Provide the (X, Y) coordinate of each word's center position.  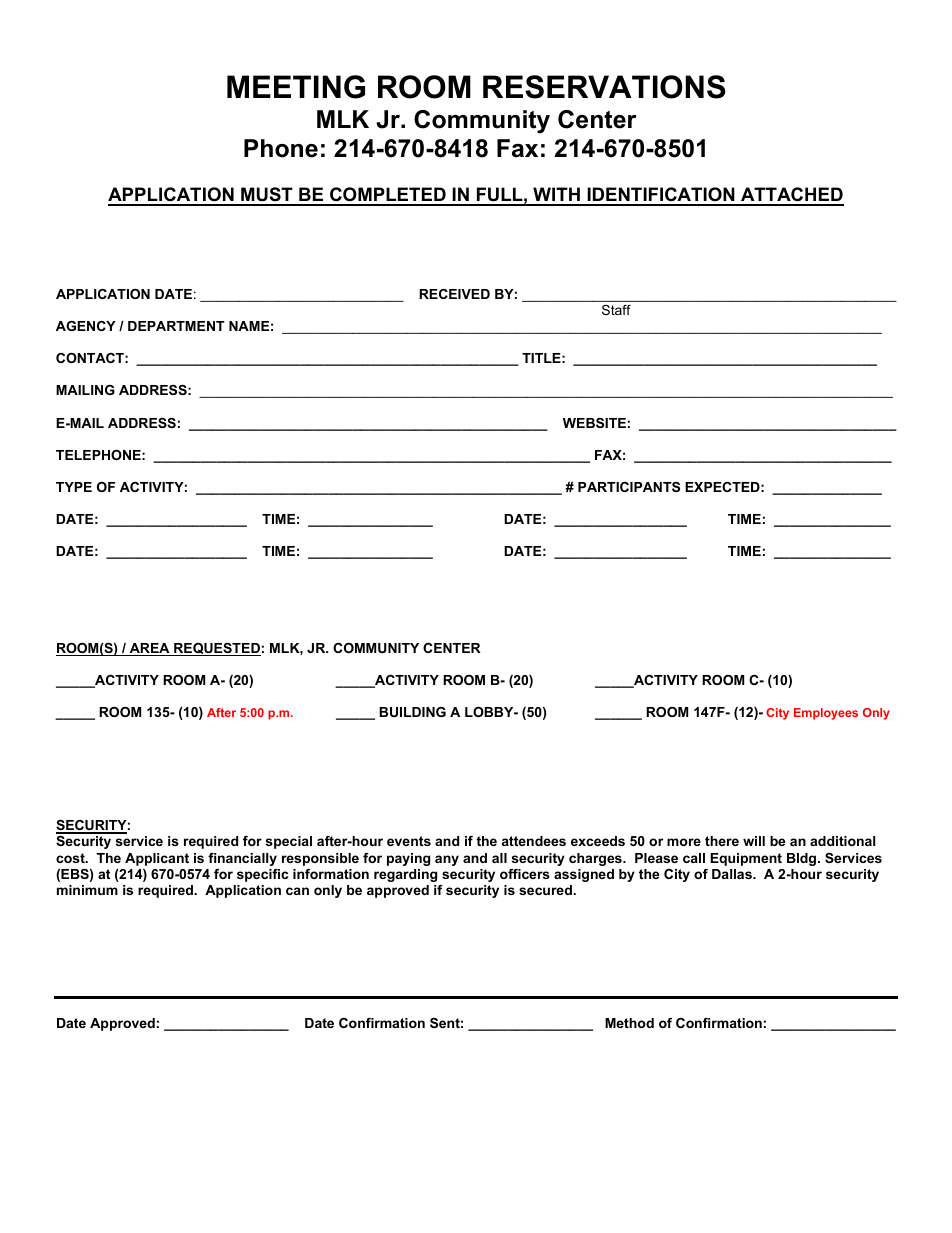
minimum (87, 890)
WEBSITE (594, 423)
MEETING (296, 87)
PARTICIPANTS (629, 487)
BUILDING (412, 712)
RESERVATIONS (604, 87)
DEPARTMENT (176, 326)
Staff (616, 310)
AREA (149, 649)
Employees (826, 714)
